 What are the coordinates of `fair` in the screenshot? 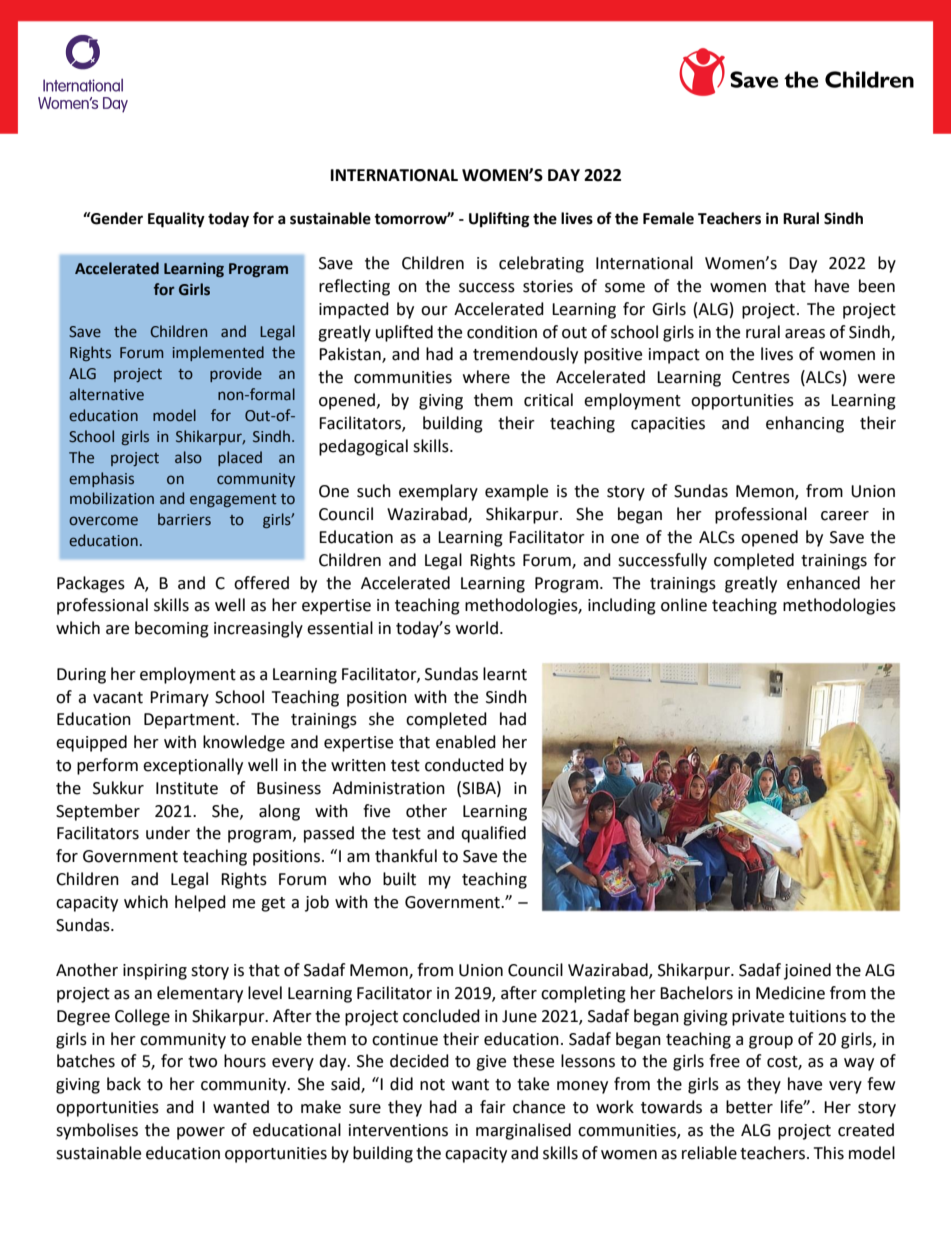 It's located at (493, 1107).
